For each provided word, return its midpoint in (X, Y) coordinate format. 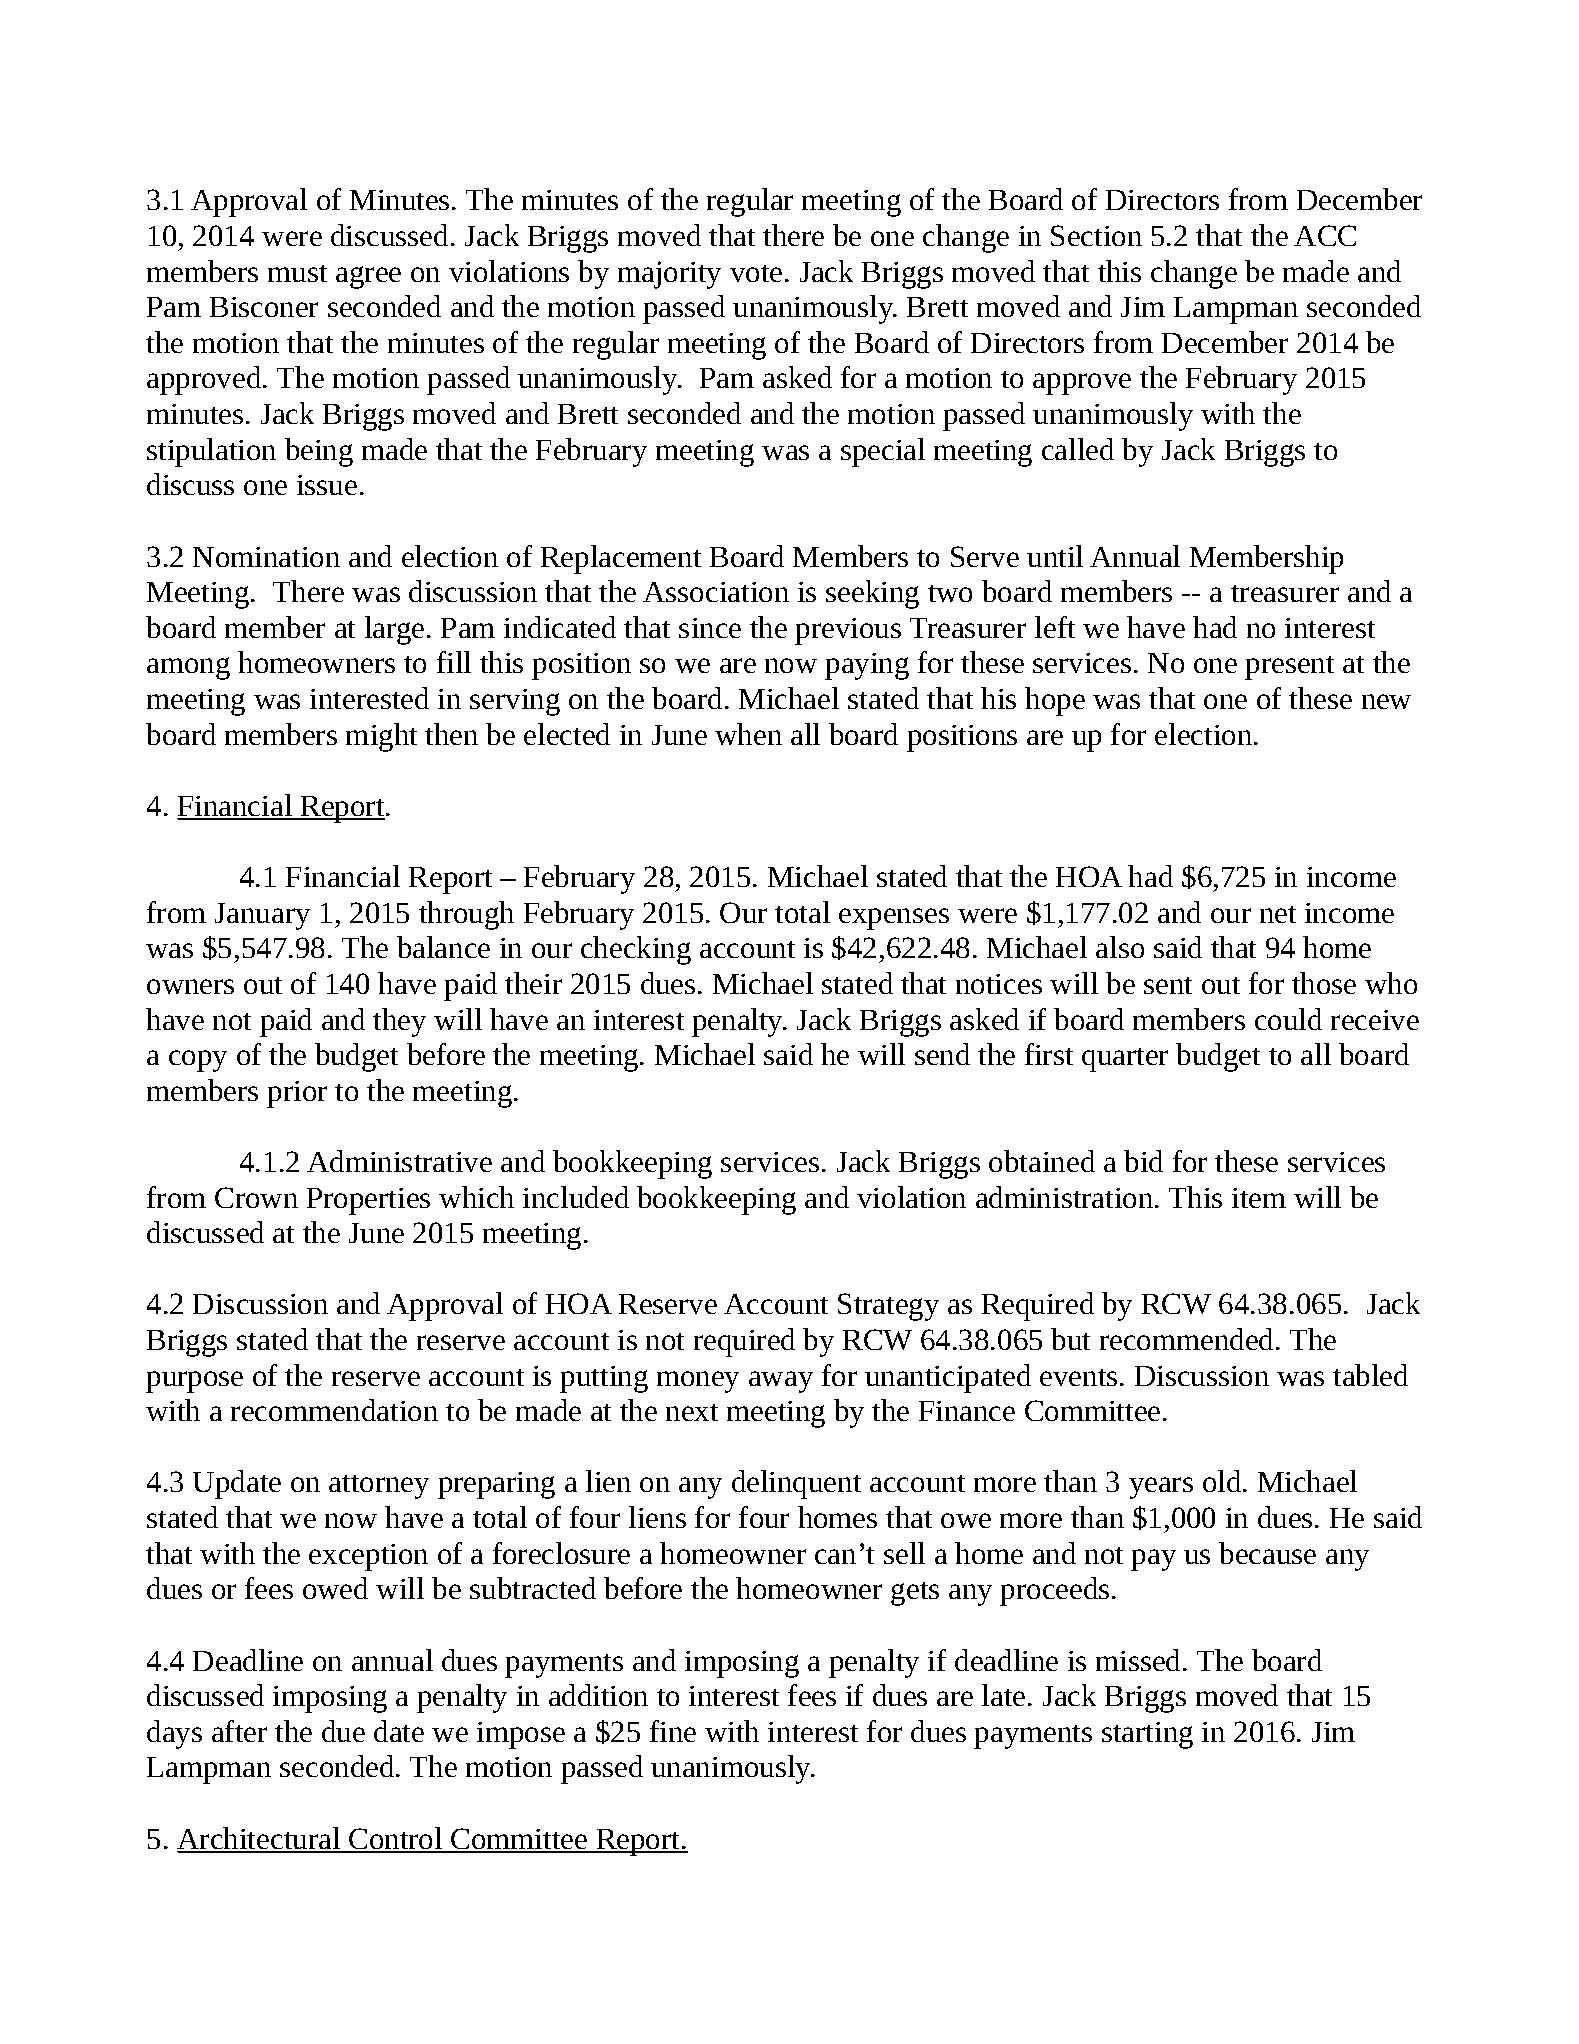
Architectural (260, 1839)
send (942, 1054)
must (297, 273)
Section (1096, 235)
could (1288, 1019)
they (399, 1022)
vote (756, 273)
